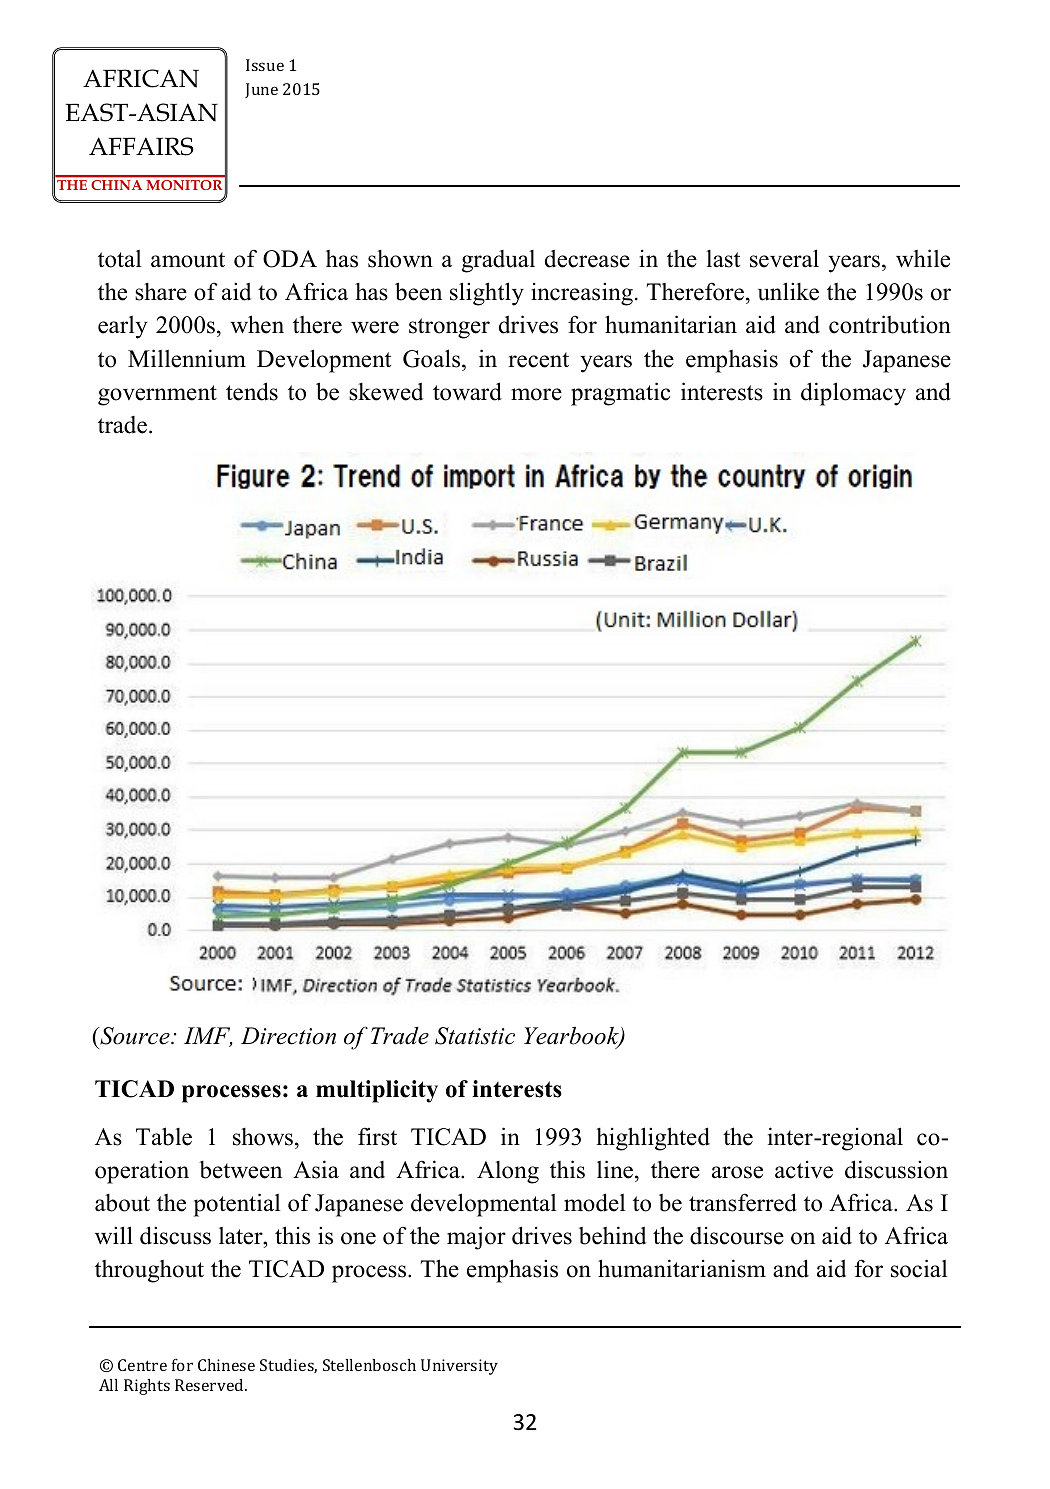 This screenshot has height=1489, width=1050. I want to click on University, so click(459, 1367).
